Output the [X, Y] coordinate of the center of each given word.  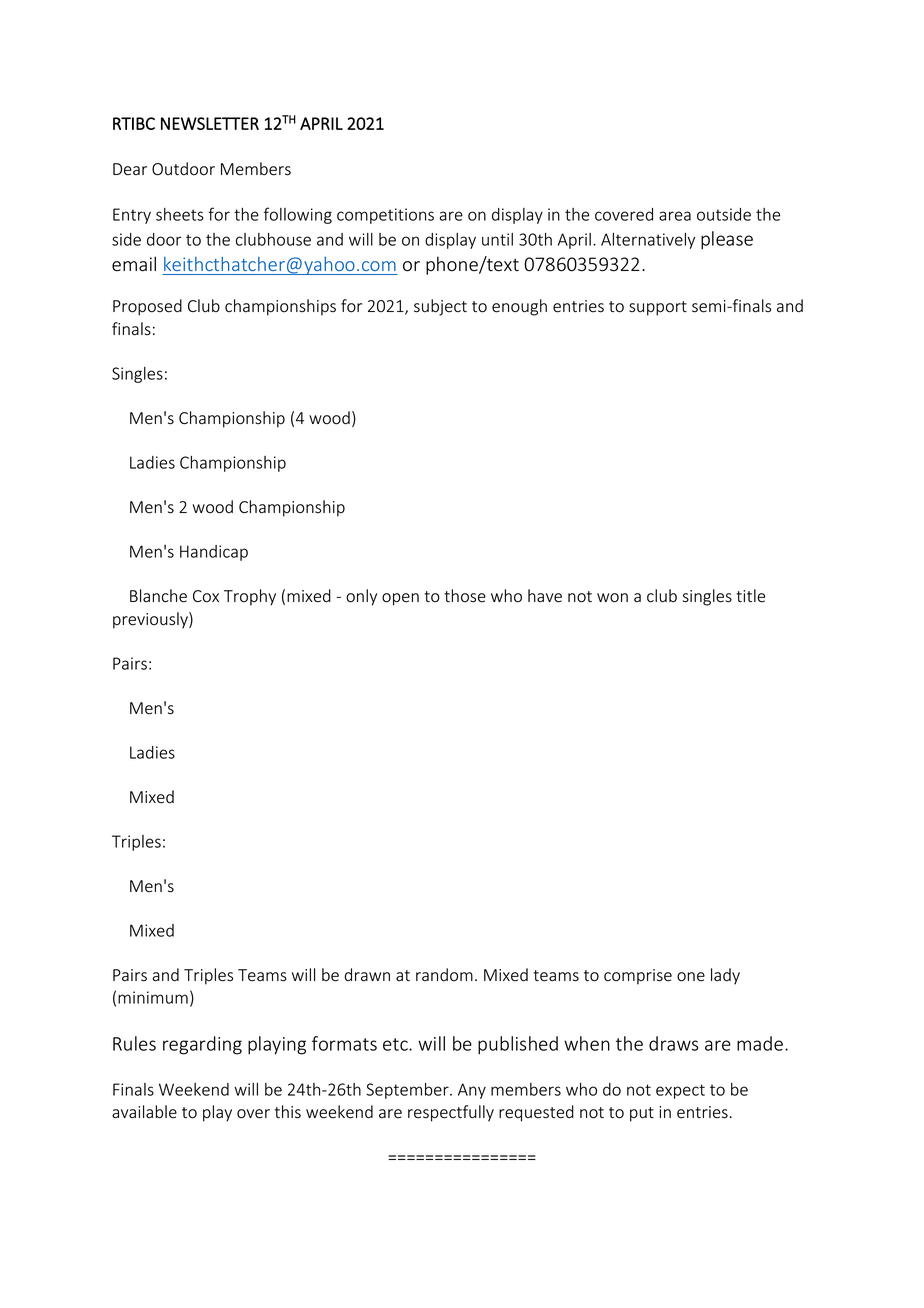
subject [440, 307]
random [444, 975]
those [465, 596]
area [675, 216]
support [658, 308]
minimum [153, 997]
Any [472, 1091]
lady [725, 976]
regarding [202, 1045]
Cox [206, 596]
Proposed [147, 307]
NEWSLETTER [210, 123]
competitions [385, 216]
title [750, 596]
